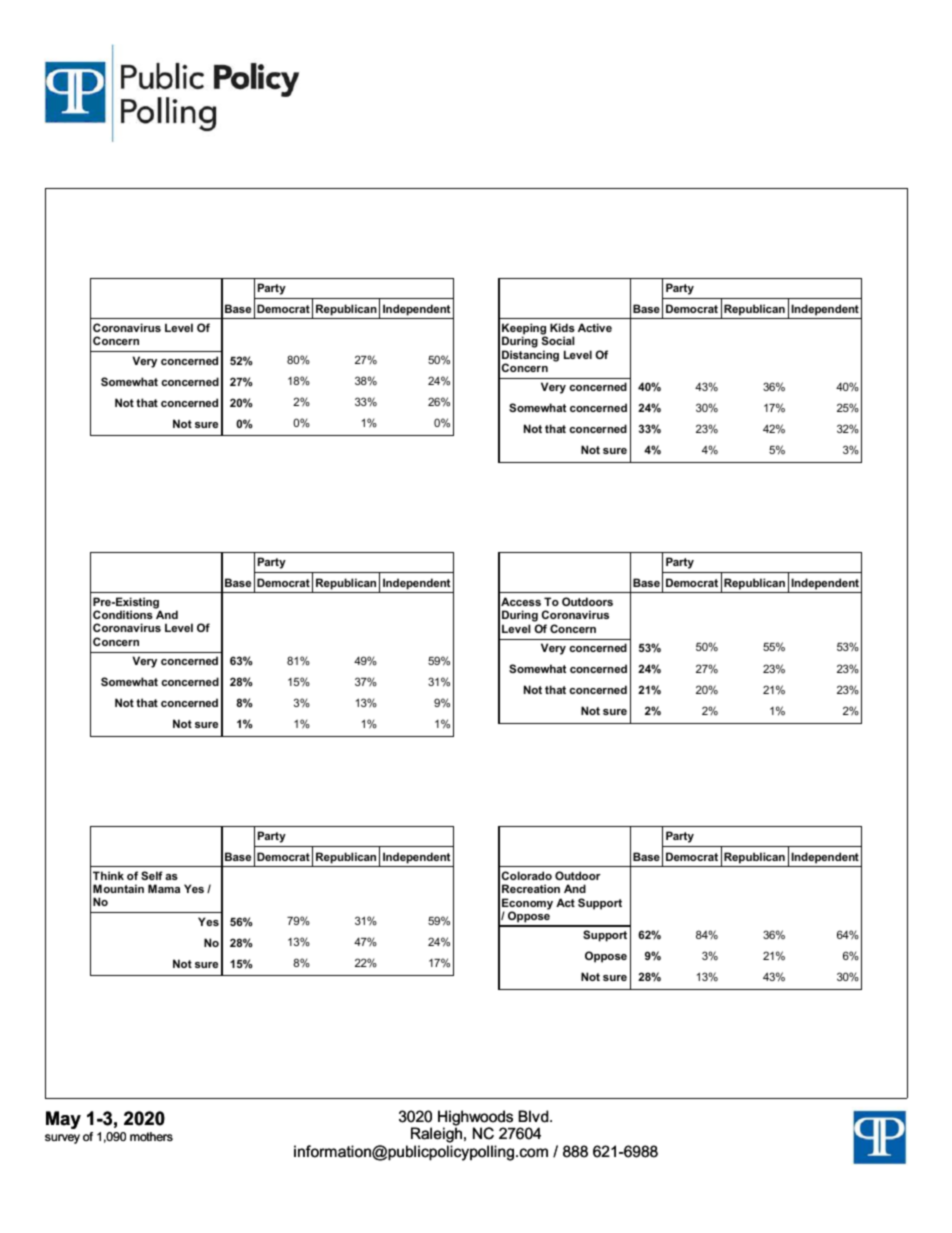 The width and height of the screenshot is (952, 1233). I want to click on Distancing, so click(530, 357).
